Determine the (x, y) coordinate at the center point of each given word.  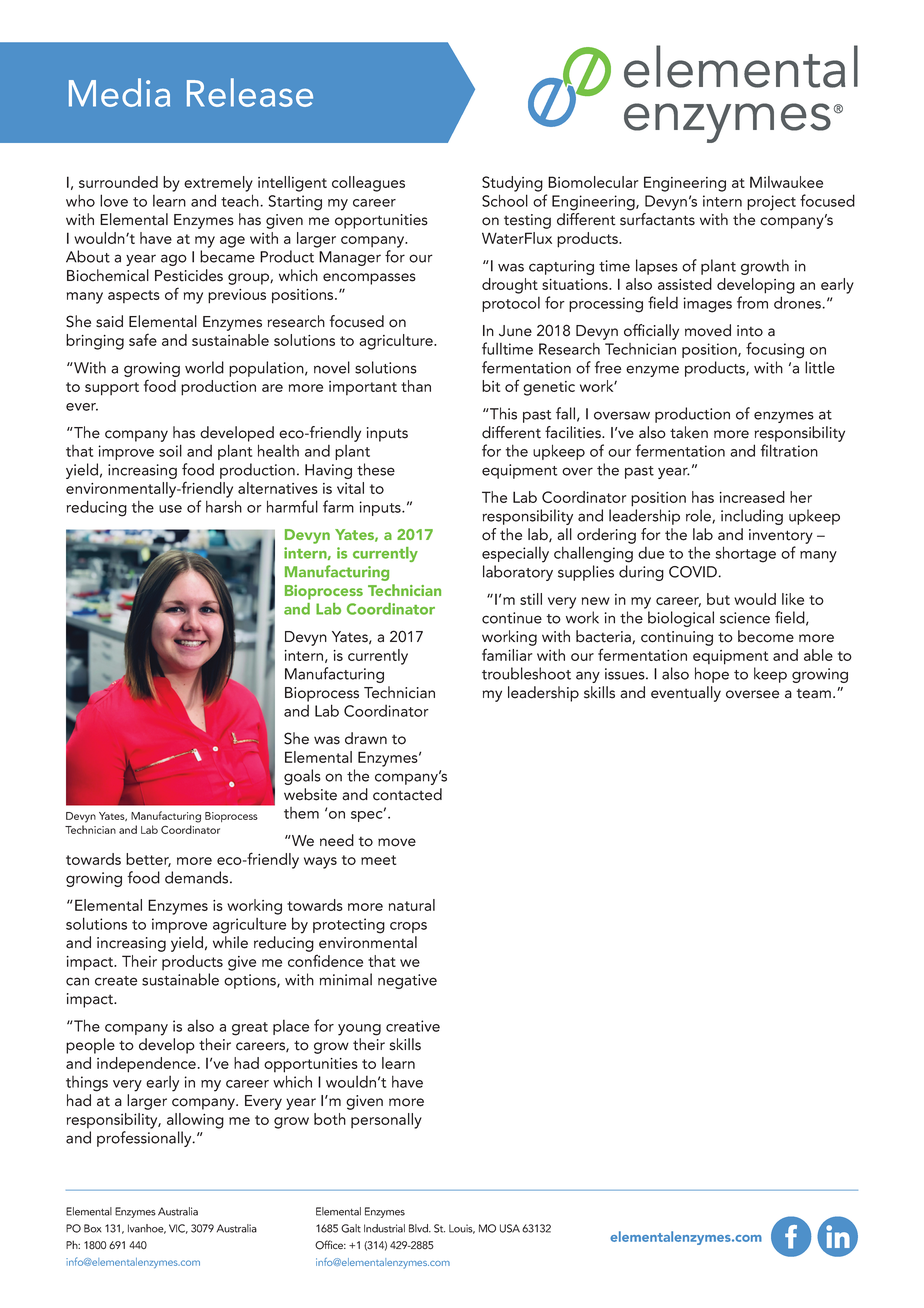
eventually (686, 694)
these (376, 469)
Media (119, 92)
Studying (512, 184)
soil (170, 450)
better (148, 860)
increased (752, 497)
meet (378, 860)
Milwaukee (786, 182)
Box (92, 1228)
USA (510, 1228)
